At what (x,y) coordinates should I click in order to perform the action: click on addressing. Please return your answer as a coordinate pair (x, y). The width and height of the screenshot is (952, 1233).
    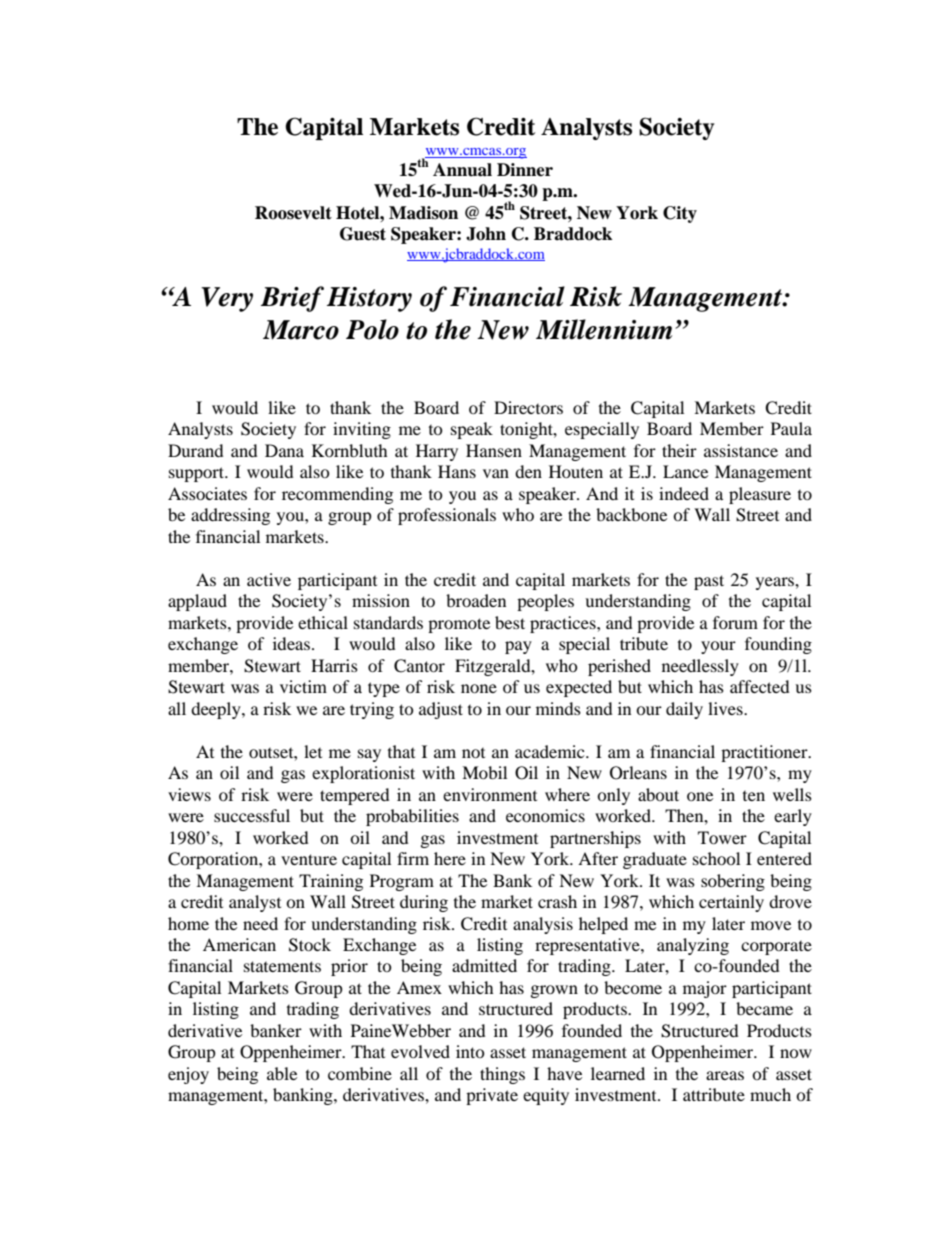
    Looking at the image, I should click on (230, 516).
